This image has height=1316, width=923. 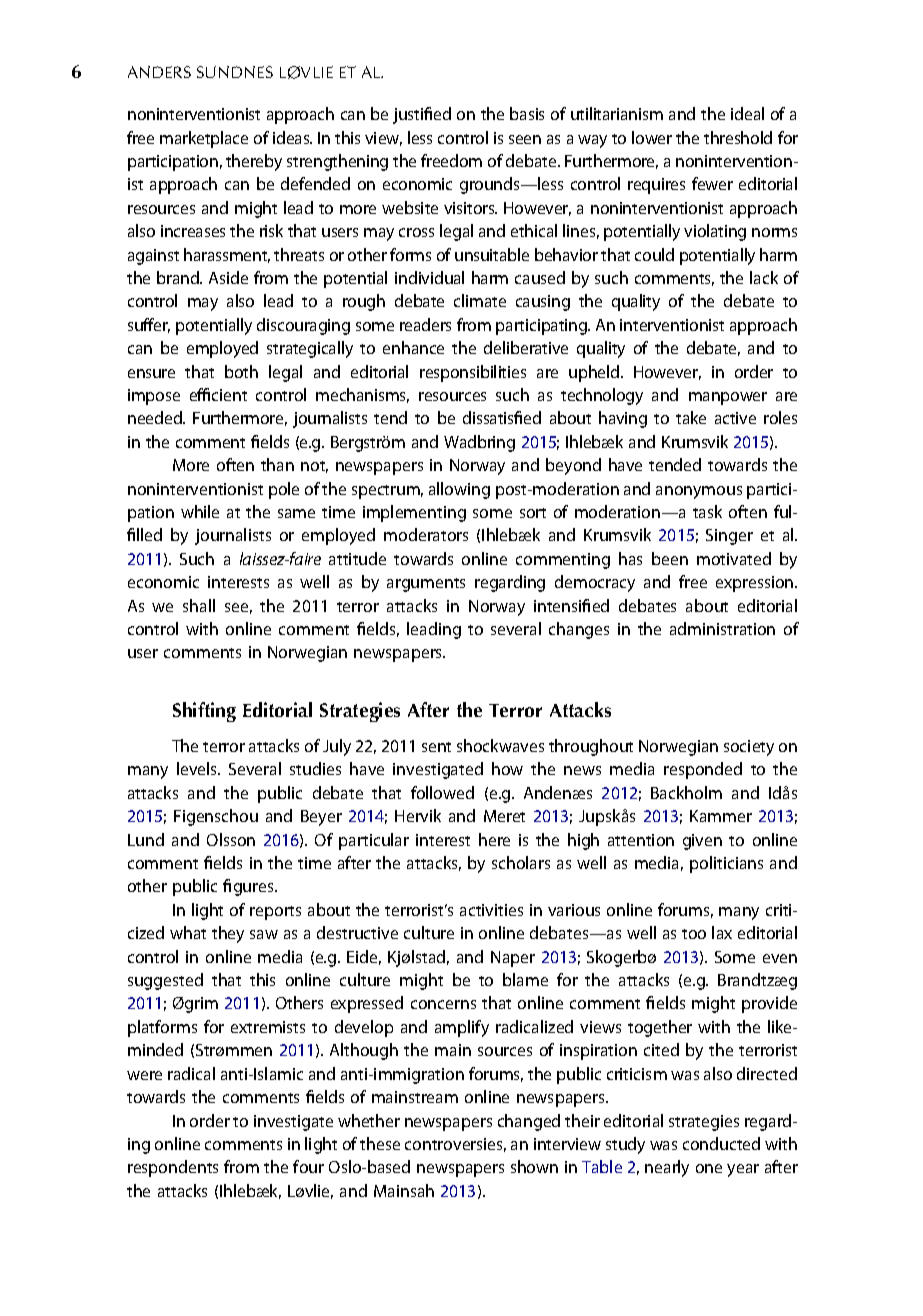 I want to click on ideal, so click(x=747, y=113).
